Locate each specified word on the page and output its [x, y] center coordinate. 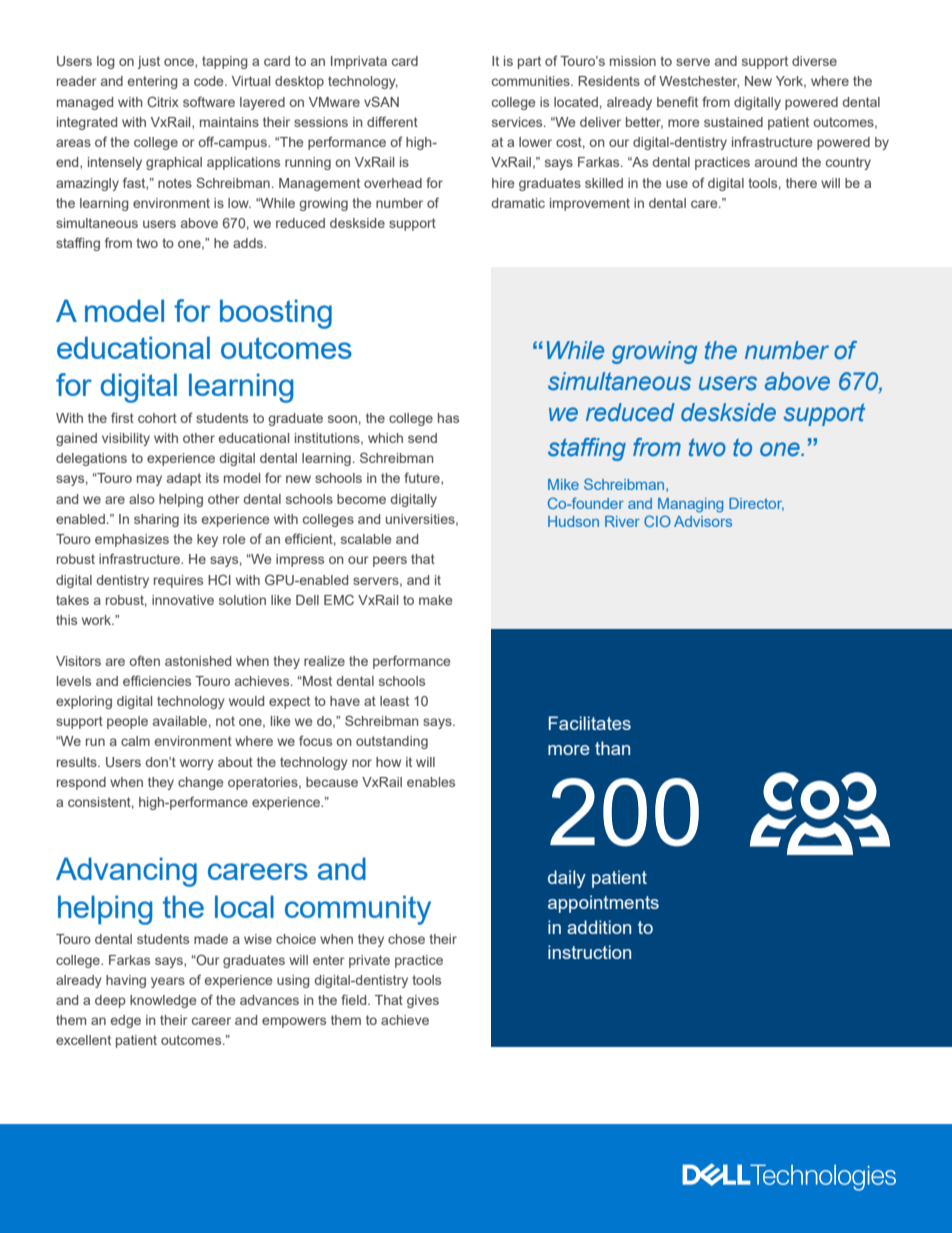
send [422, 438]
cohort [157, 418]
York [791, 82]
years [168, 982]
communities [532, 81]
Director [756, 504]
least [394, 701]
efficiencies [157, 680]
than [612, 748]
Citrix [163, 101]
